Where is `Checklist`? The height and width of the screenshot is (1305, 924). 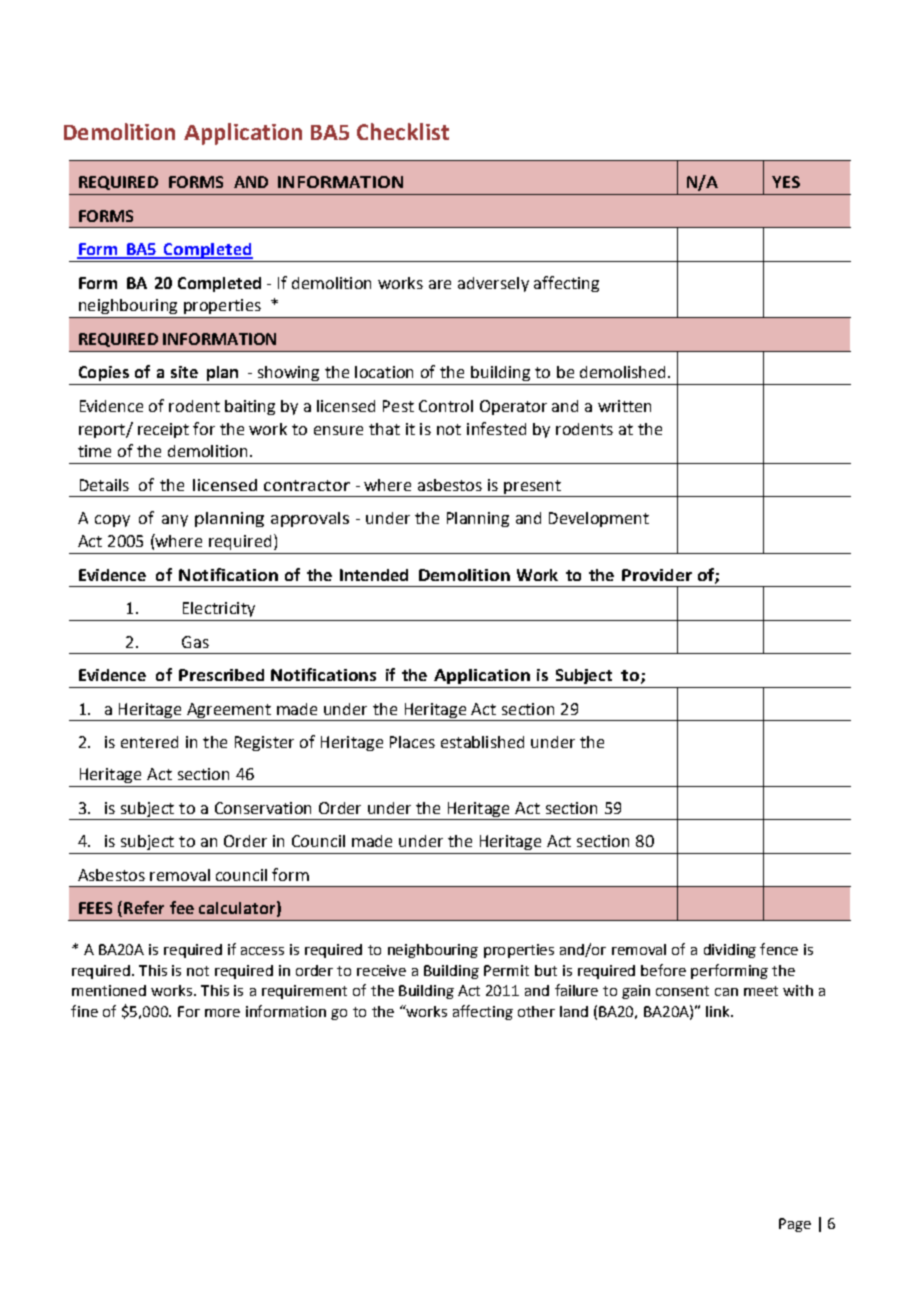 Checklist is located at coordinates (403, 131).
